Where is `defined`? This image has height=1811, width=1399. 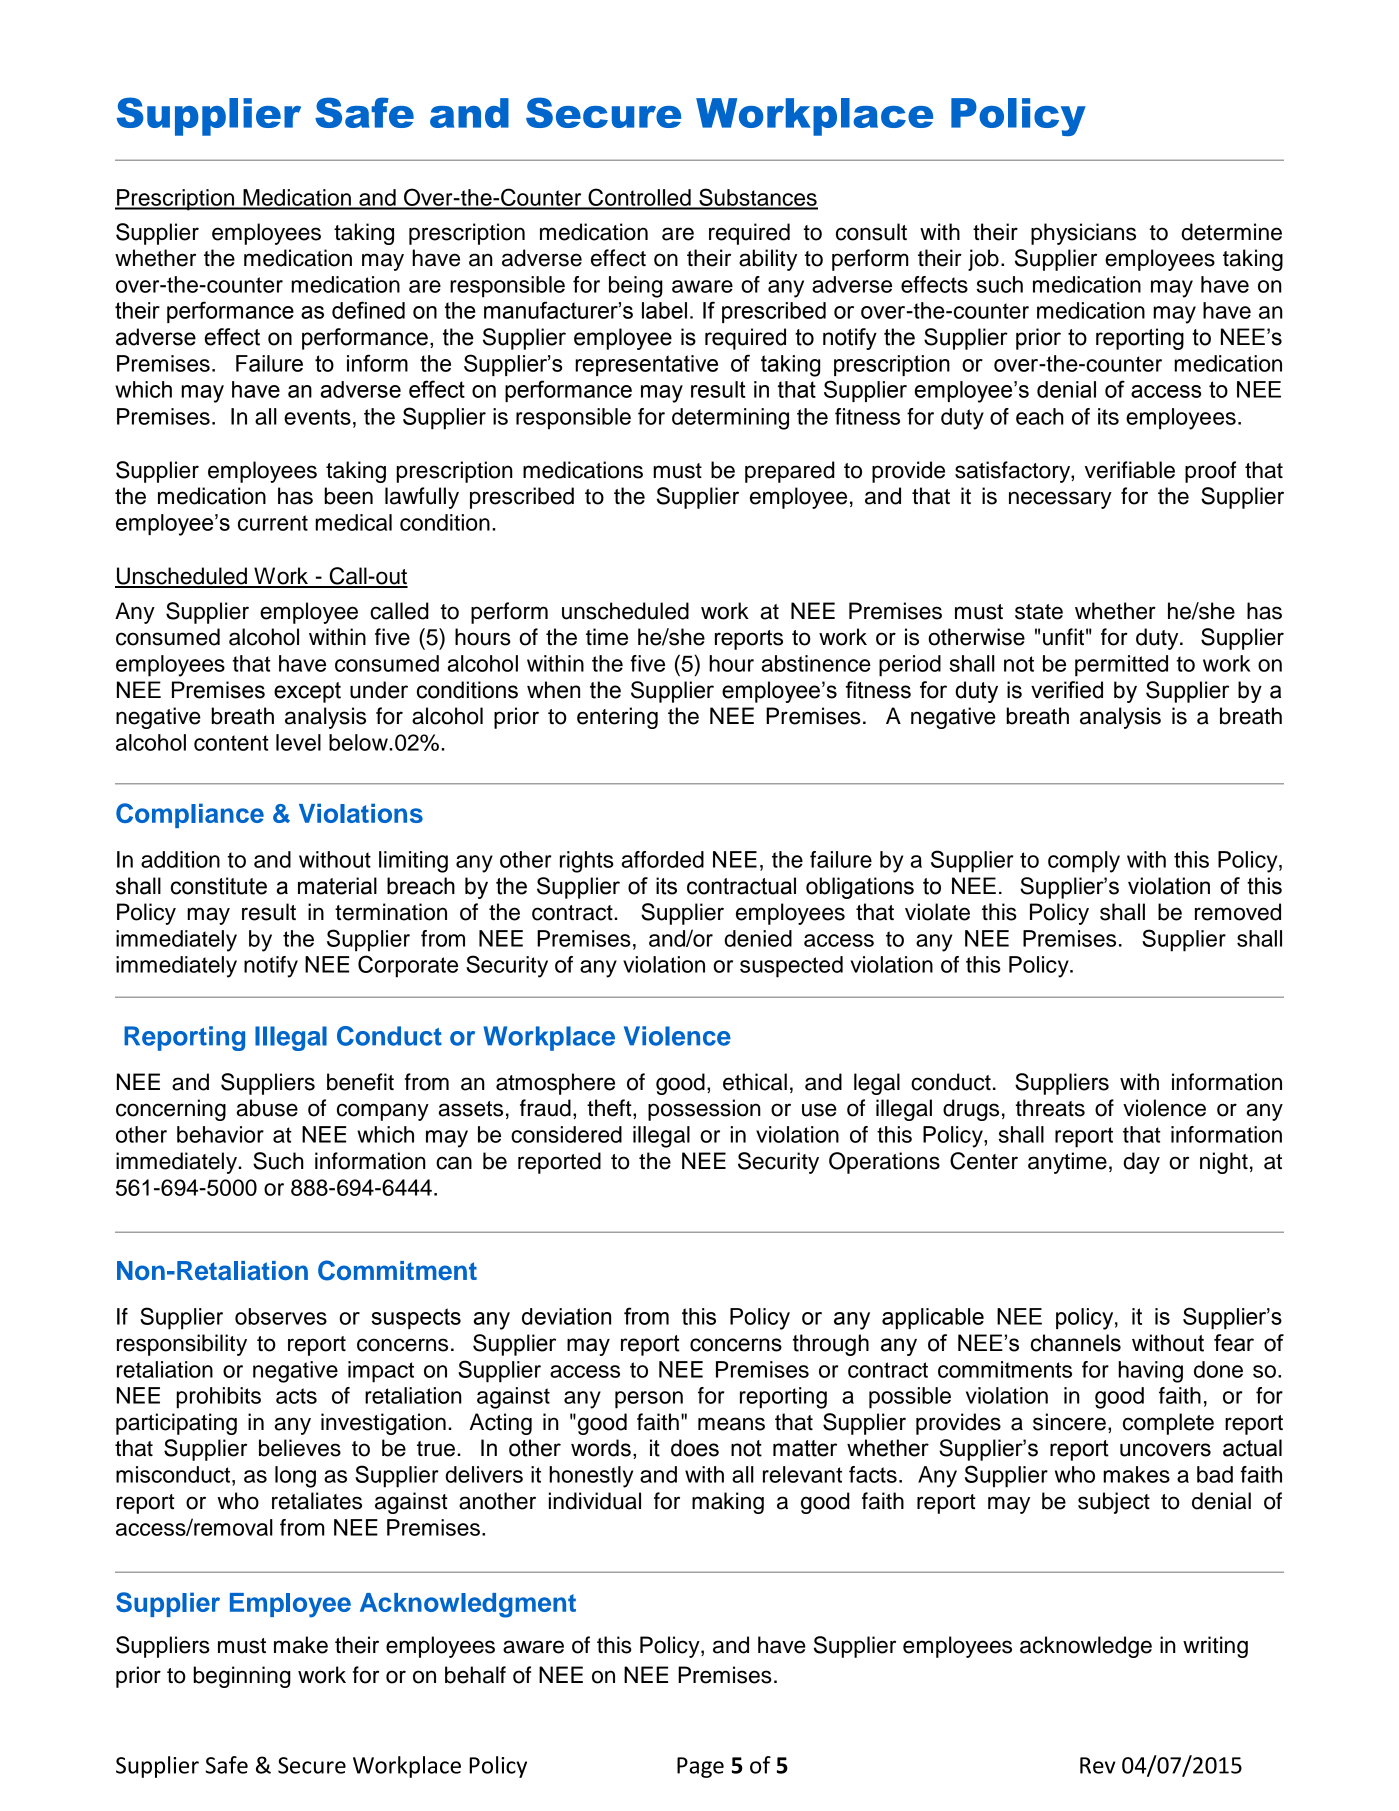
defined is located at coordinates (368, 310).
